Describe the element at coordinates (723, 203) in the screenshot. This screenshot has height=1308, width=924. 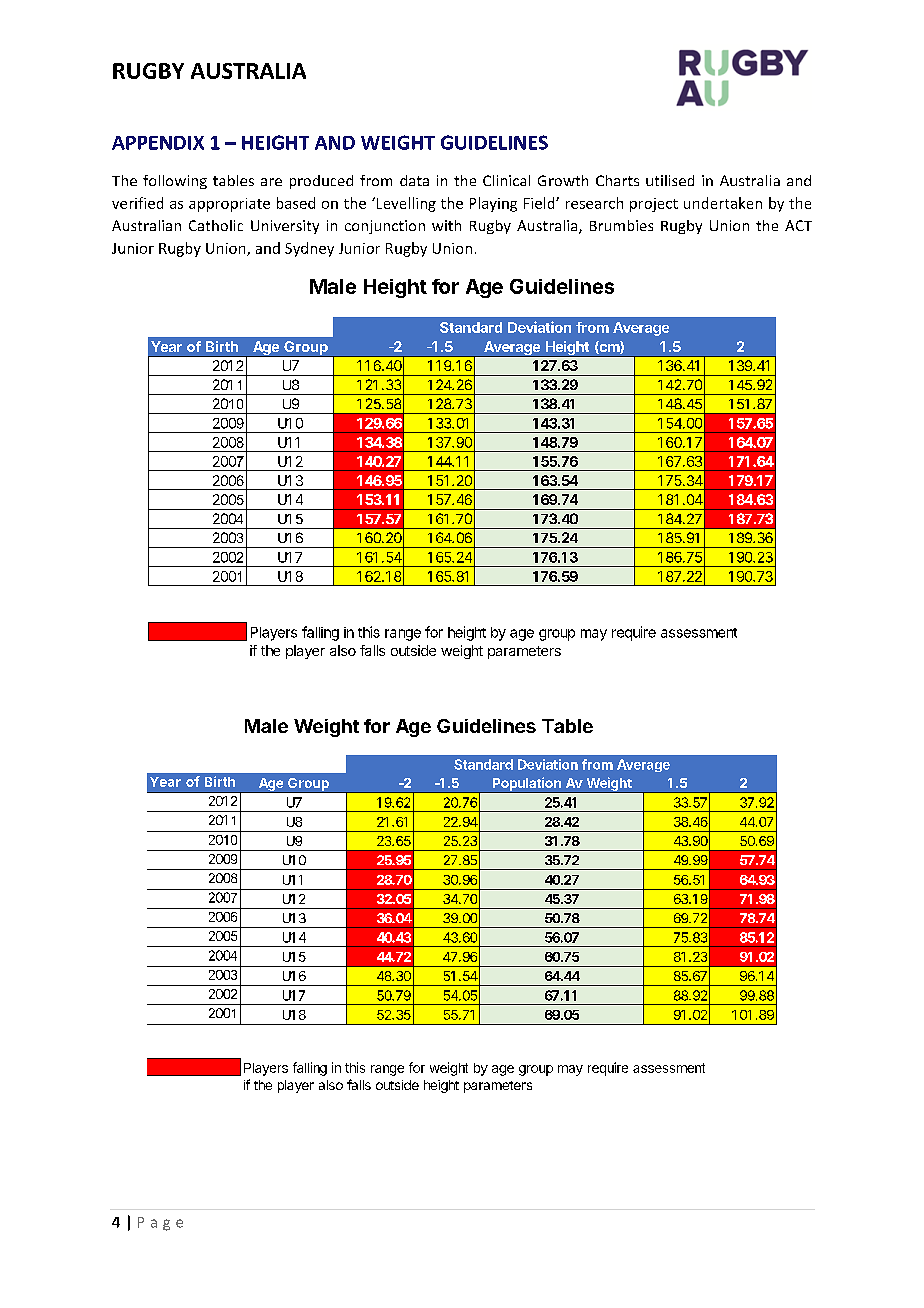
I see `undertaken` at that location.
